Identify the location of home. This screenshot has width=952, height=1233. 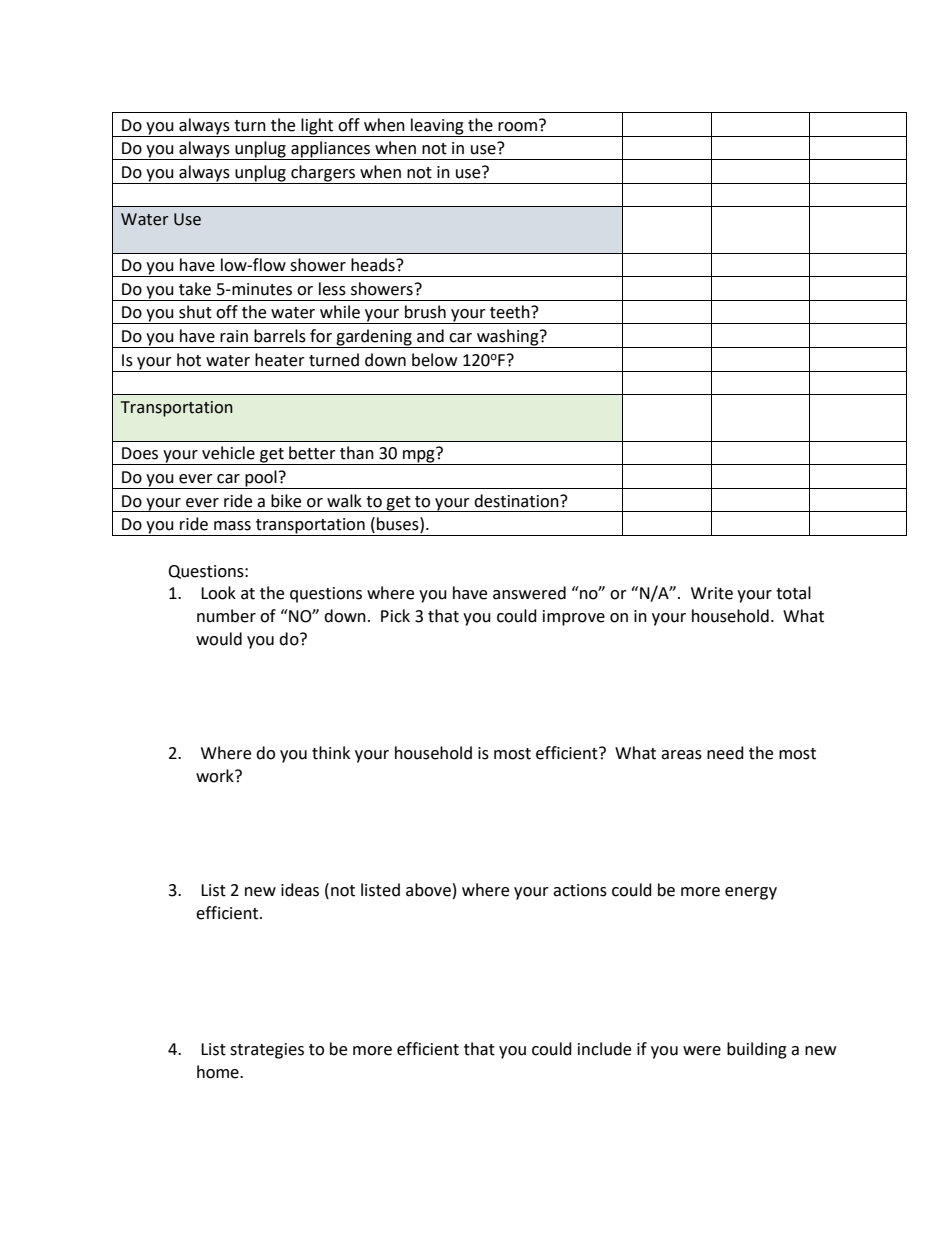
(219, 1072).
